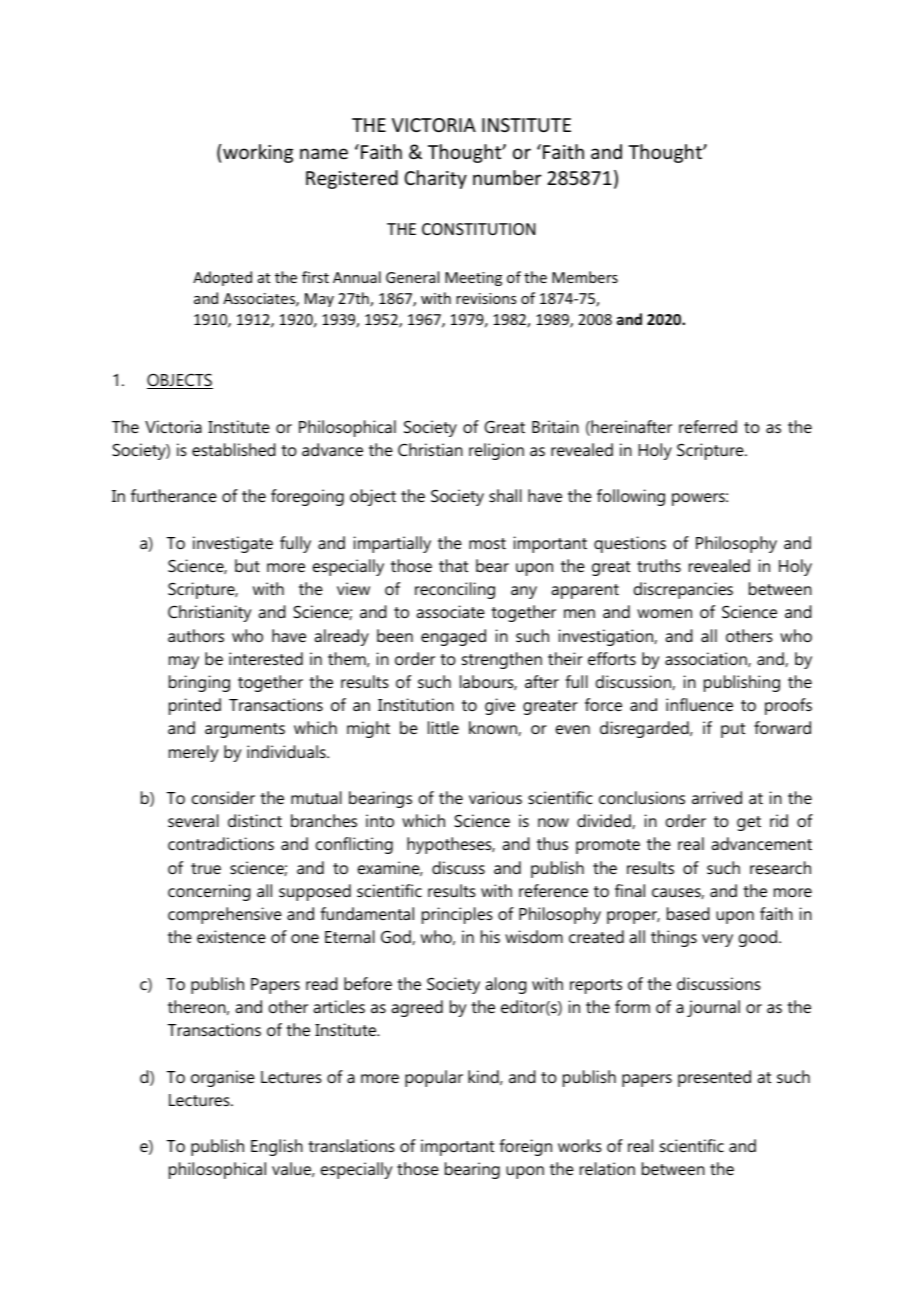 The width and height of the page is (924, 1308). I want to click on number, so click(507, 177).
